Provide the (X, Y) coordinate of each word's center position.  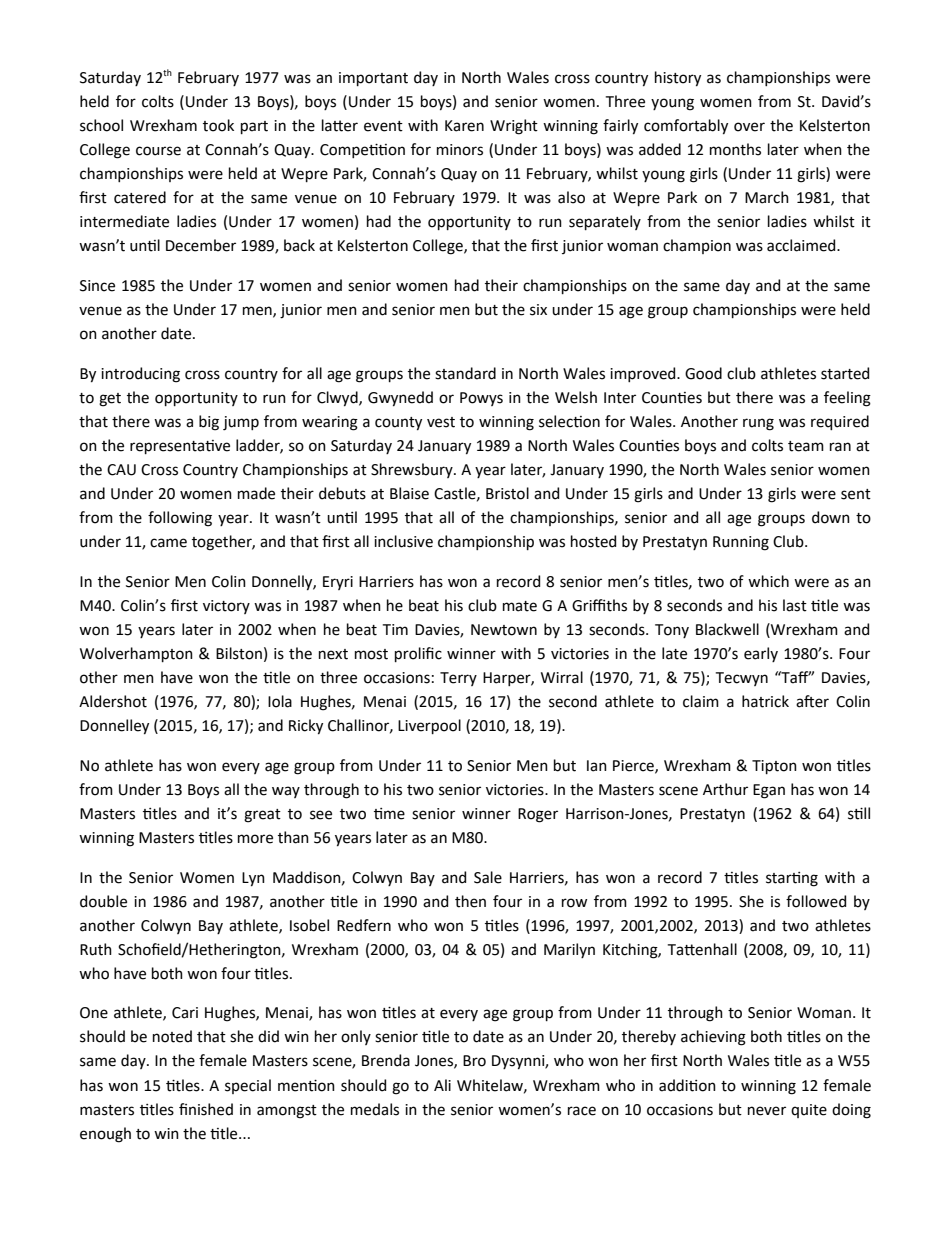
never (767, 1111)
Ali (442, 1085)
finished (206, 1109)
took (218, 125)
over (749, 127)
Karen (464, 126)
